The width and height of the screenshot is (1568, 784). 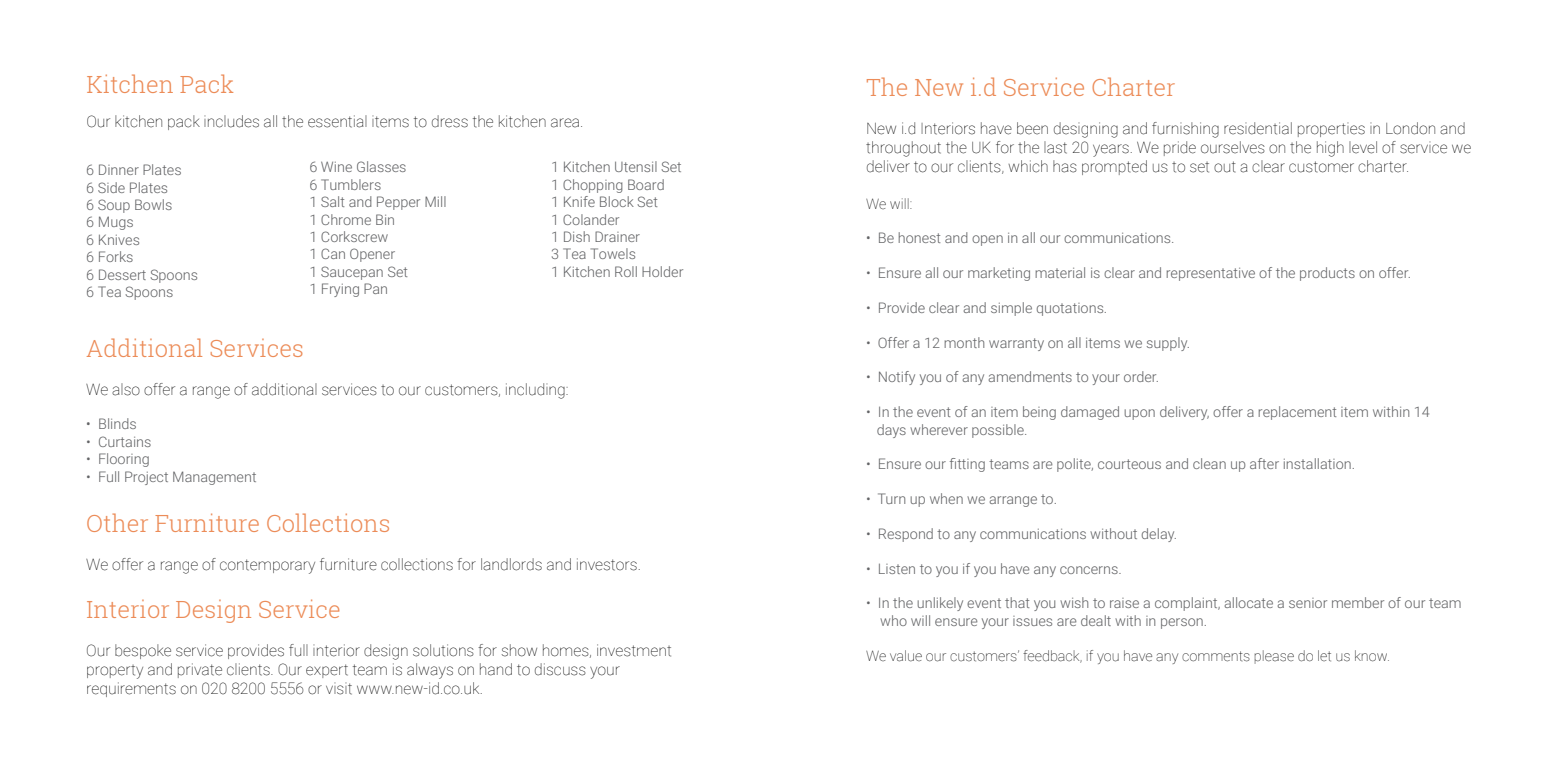 I want to click on contemporary, so click(x=267, y=566).
